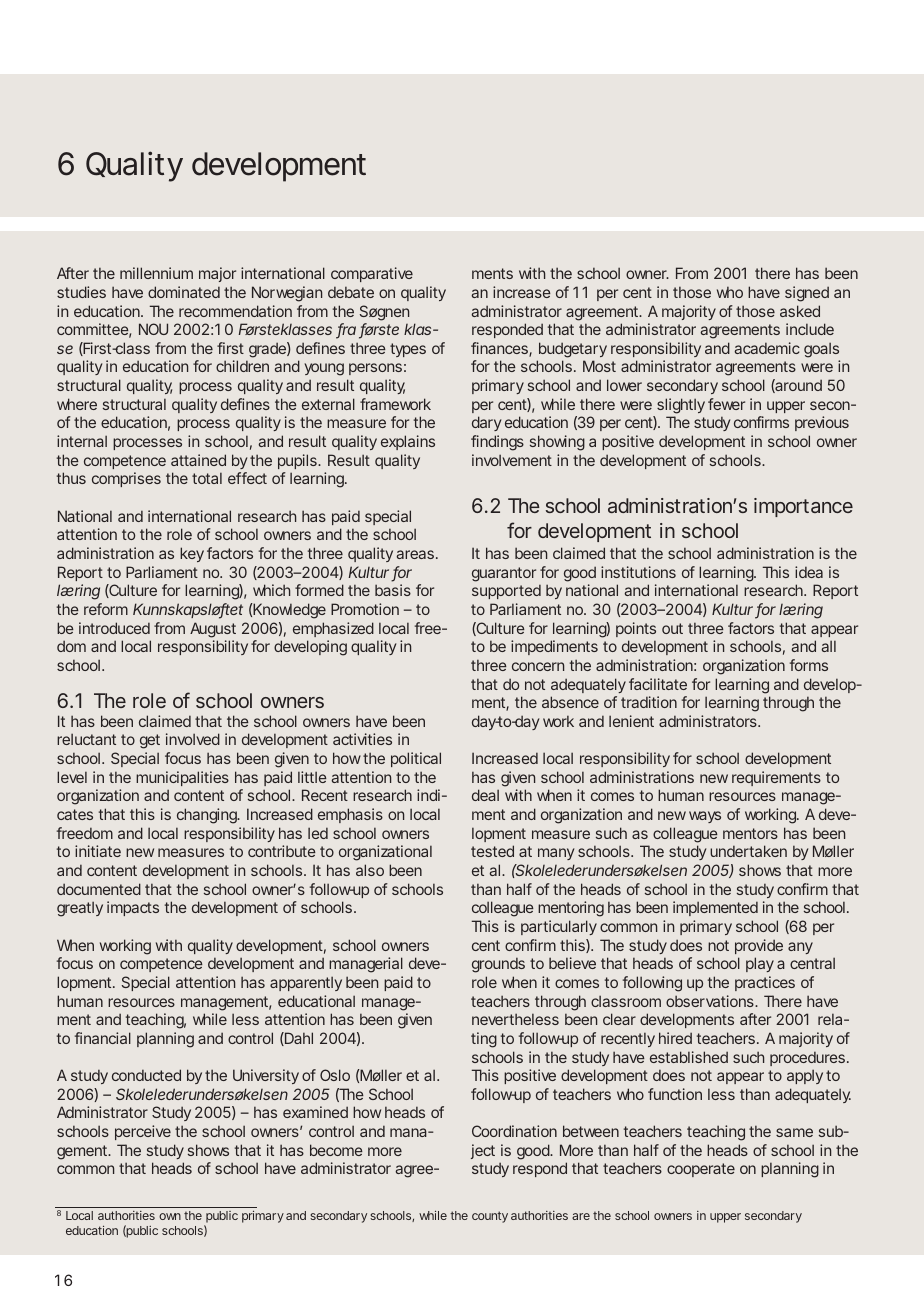  I want to click on types, so click(408, 350).
